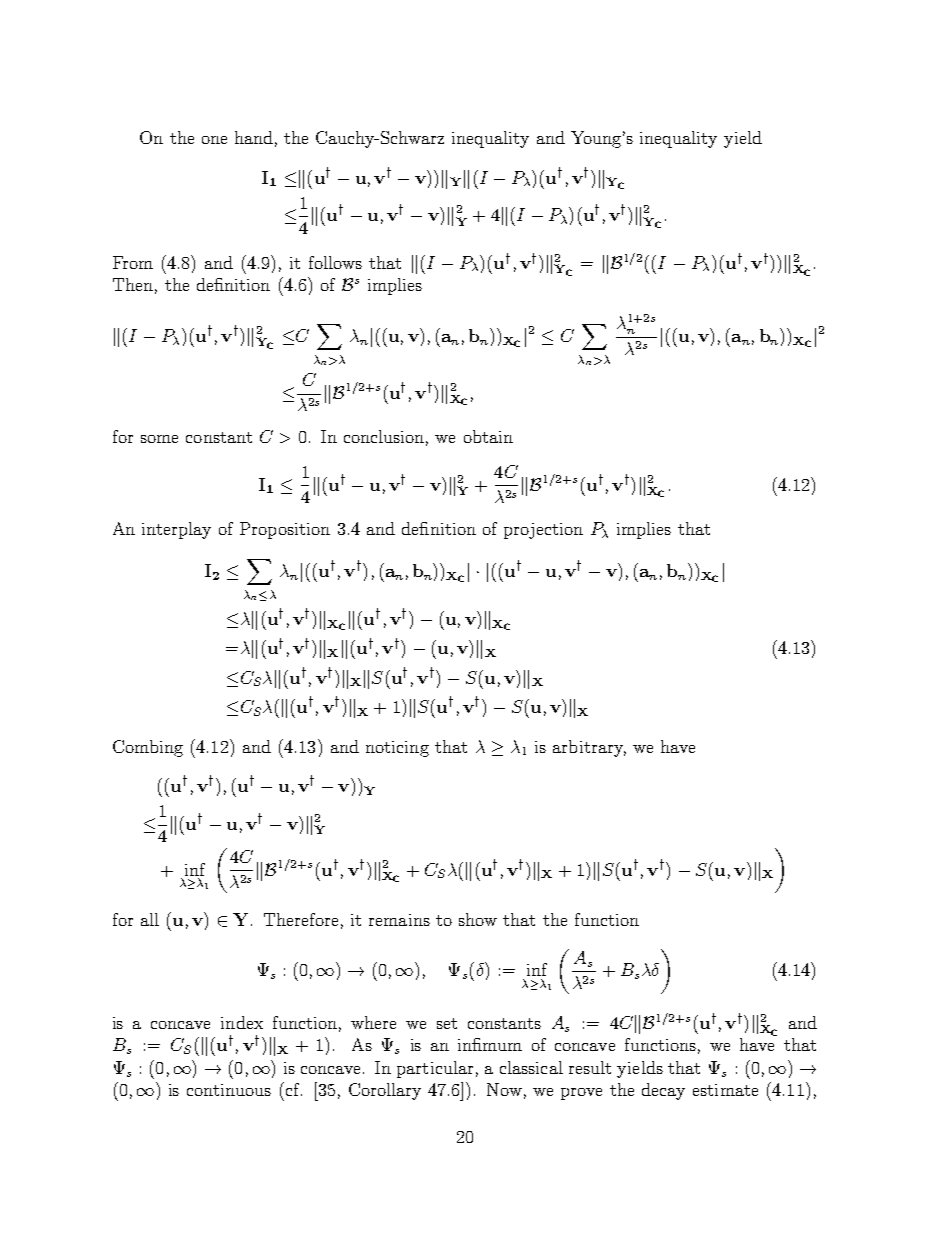  Describe the element at coordinates (159, 439) in the image. I see `some` at that location.
